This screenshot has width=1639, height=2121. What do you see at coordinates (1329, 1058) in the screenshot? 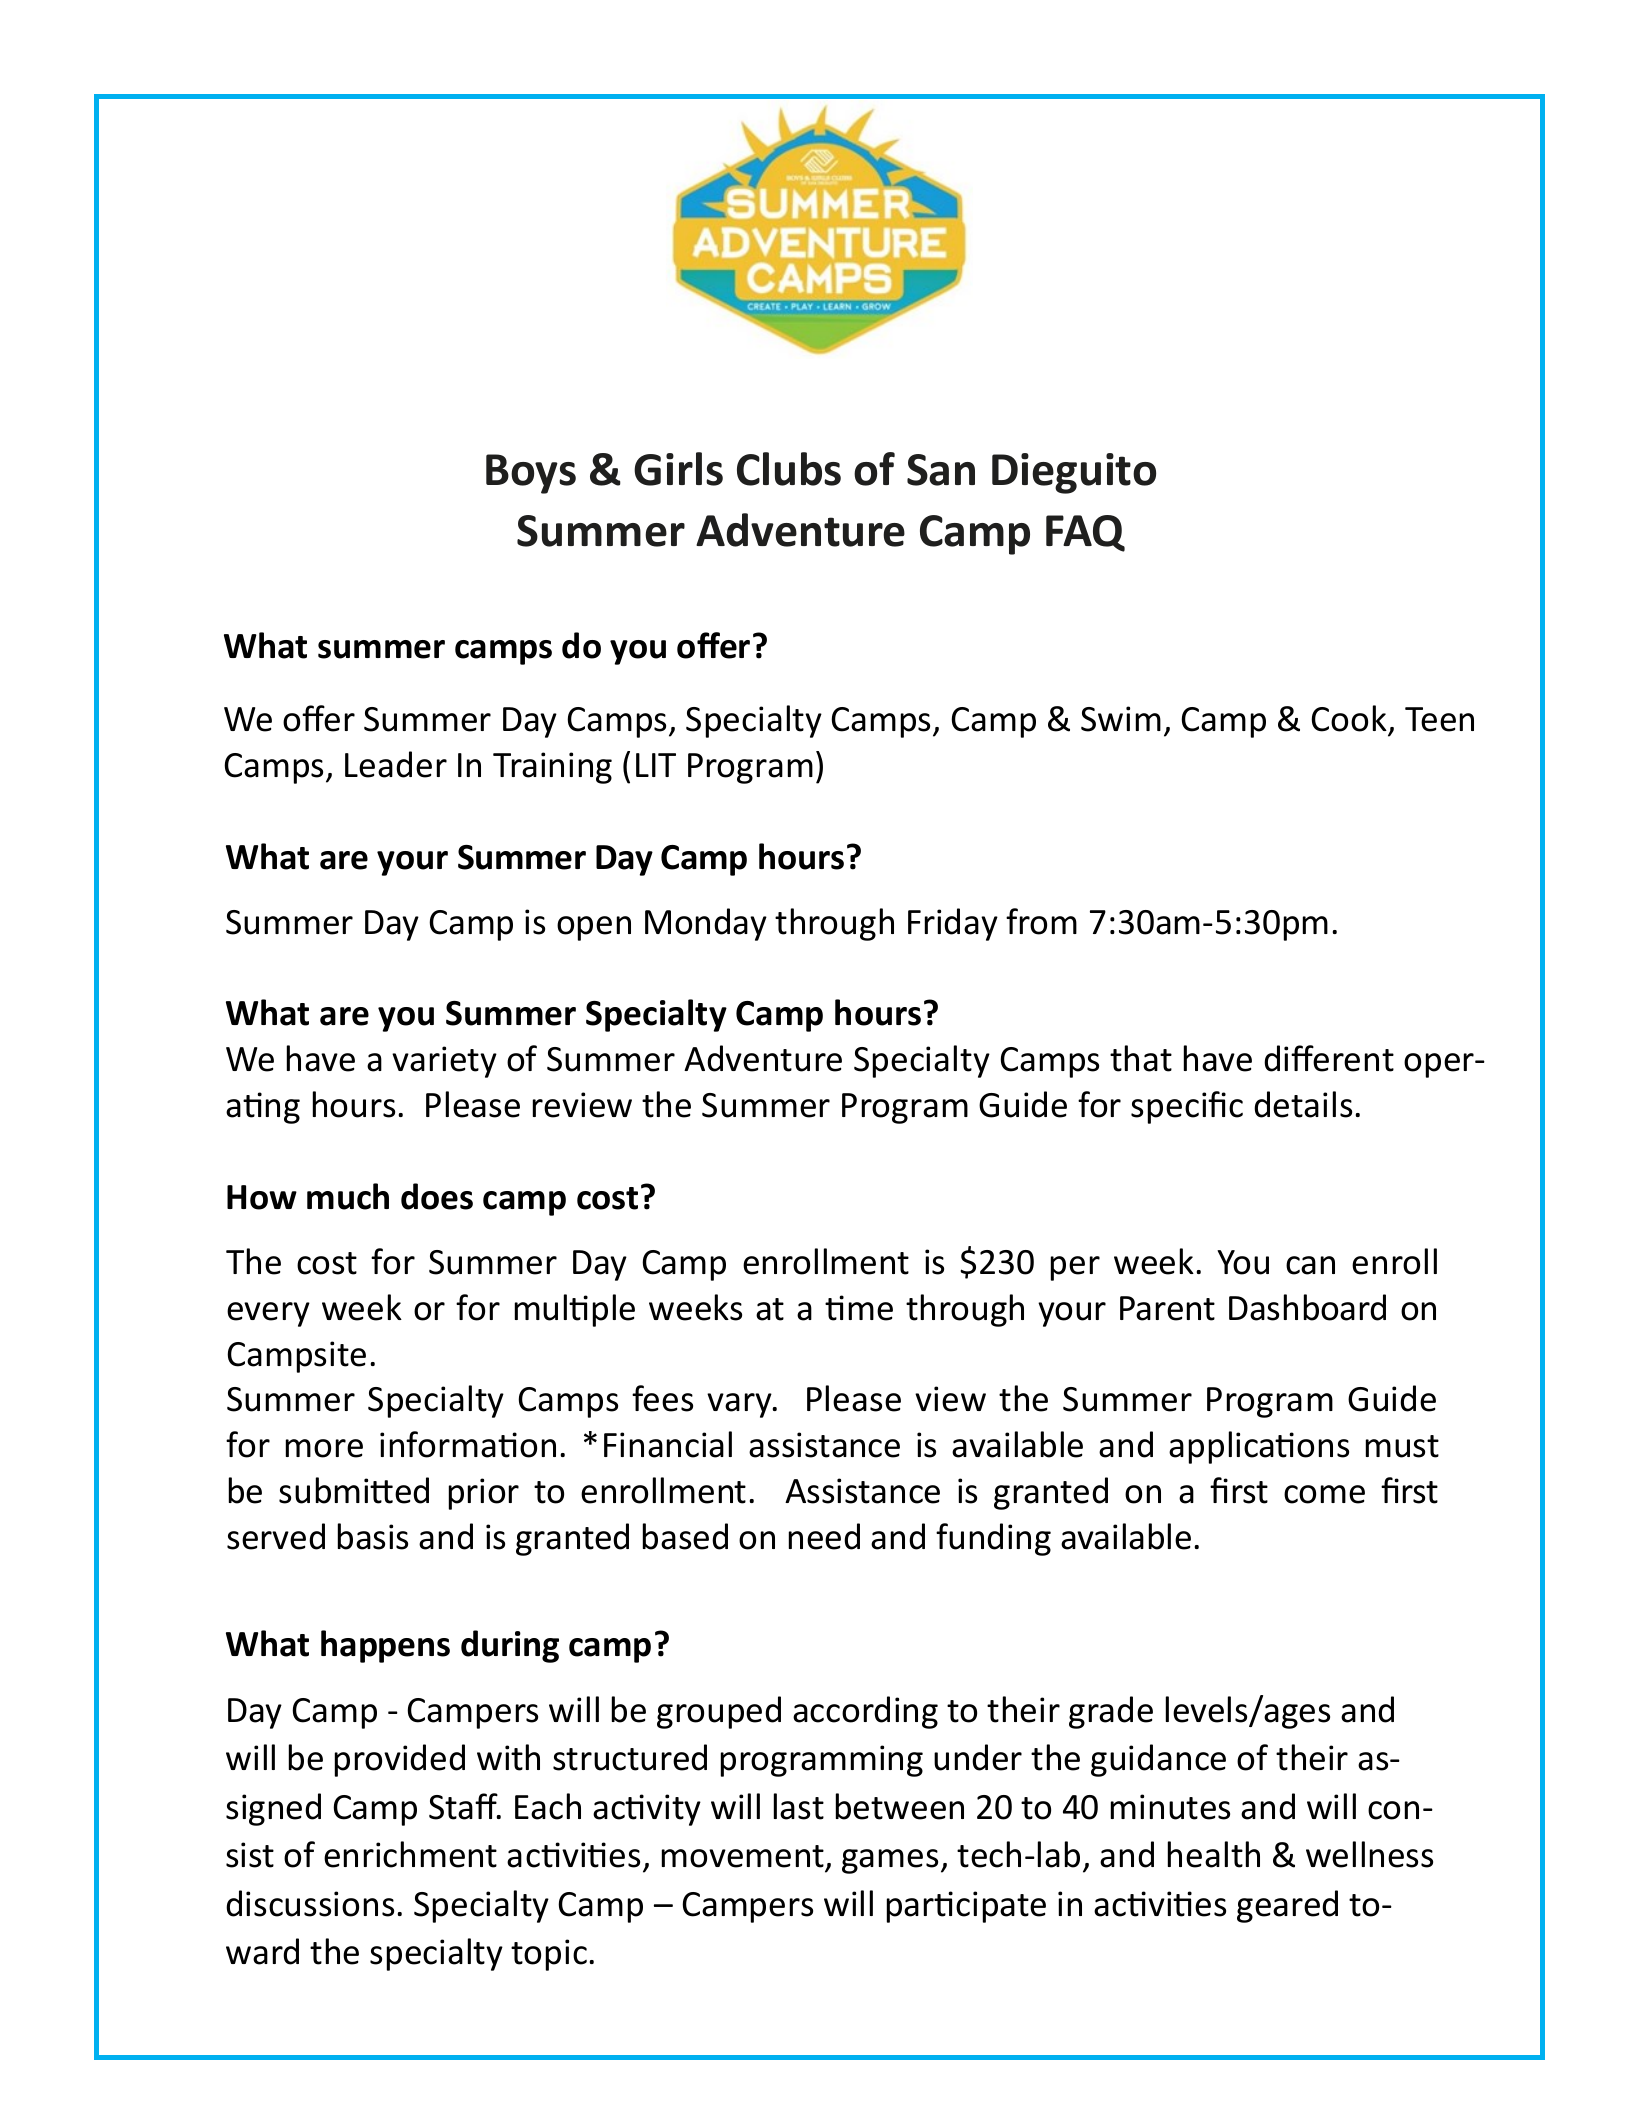
I see `different` at bounding box center [1329, 1058].
